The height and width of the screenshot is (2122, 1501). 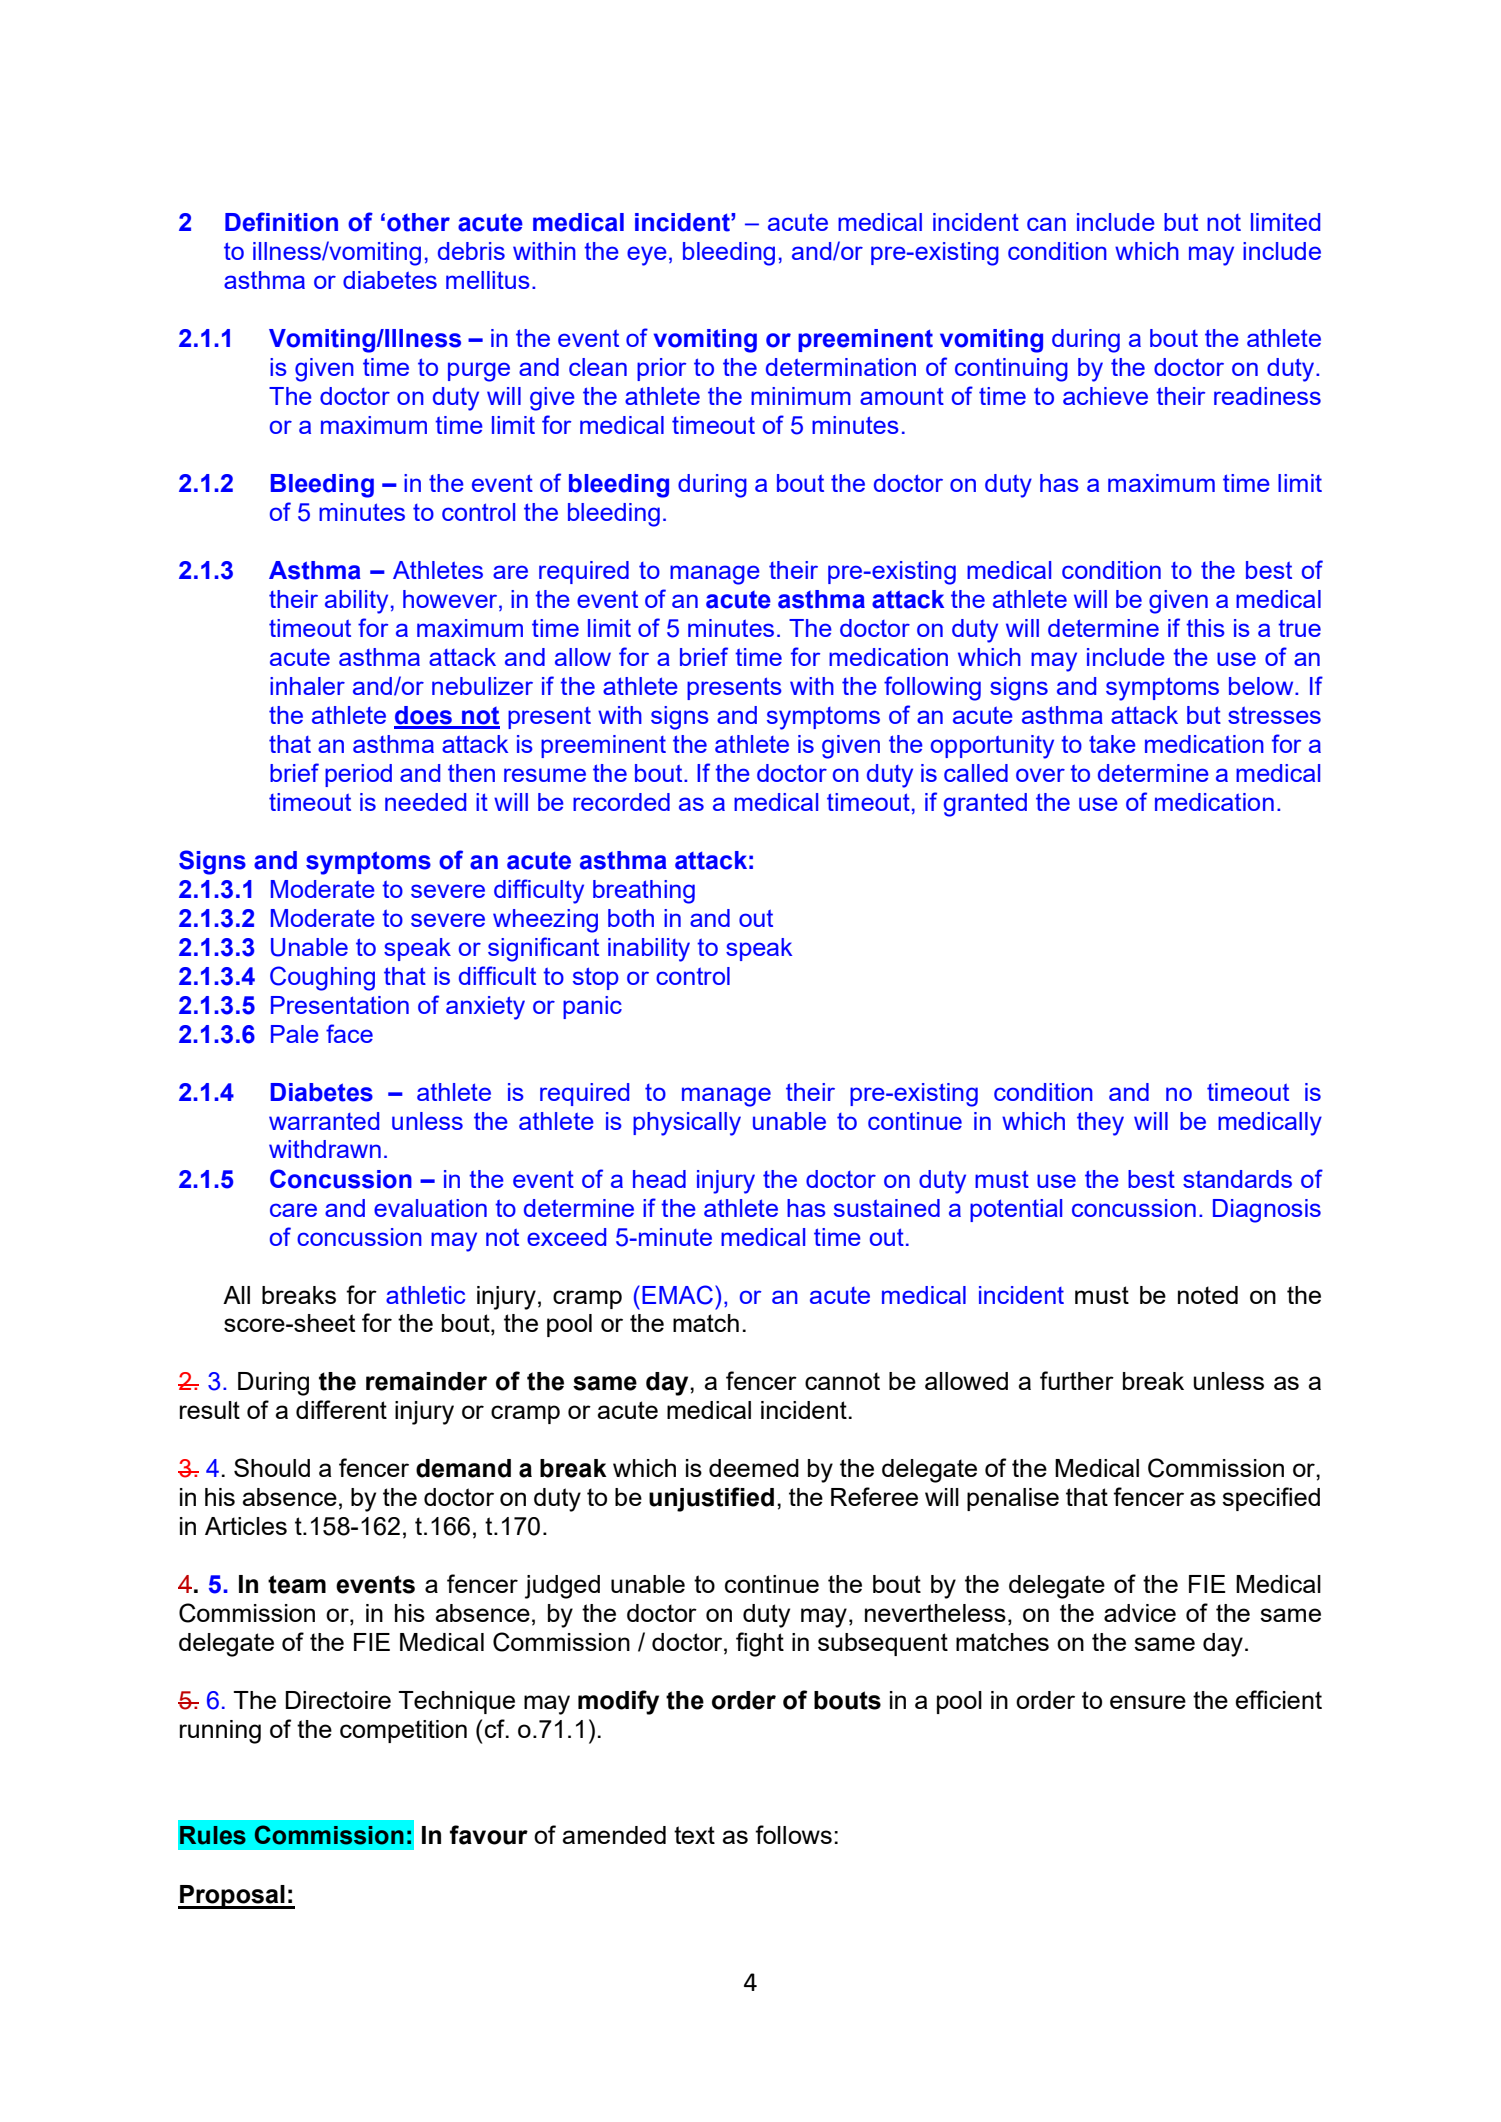 I want to click on inhaler, so click(x=307, y=686).
